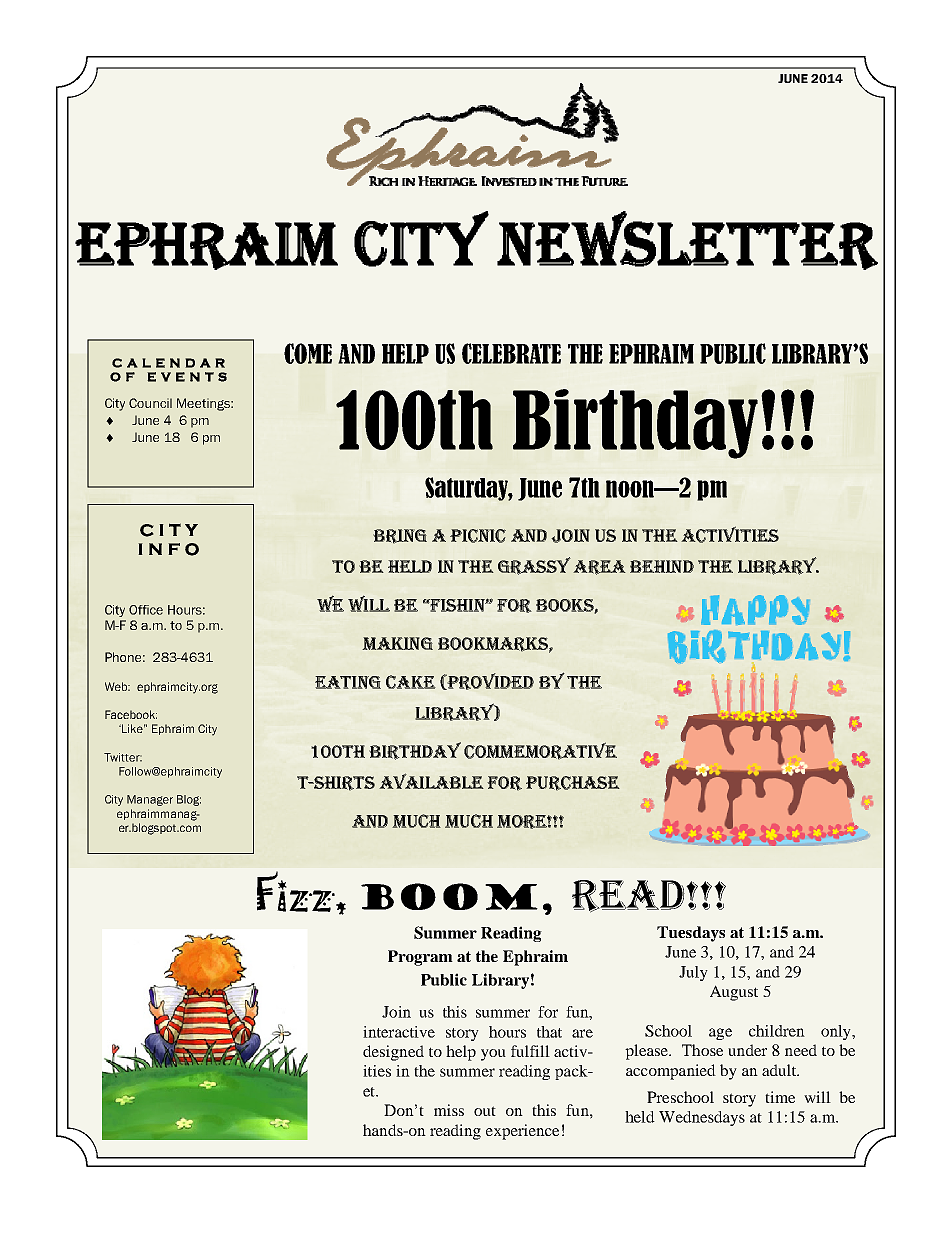 Image resolution: width=952 pixels, height=1233 pixels. Describe the element at coordinates (449, 896) in the screenshot. I see `BOOM` at that location.
